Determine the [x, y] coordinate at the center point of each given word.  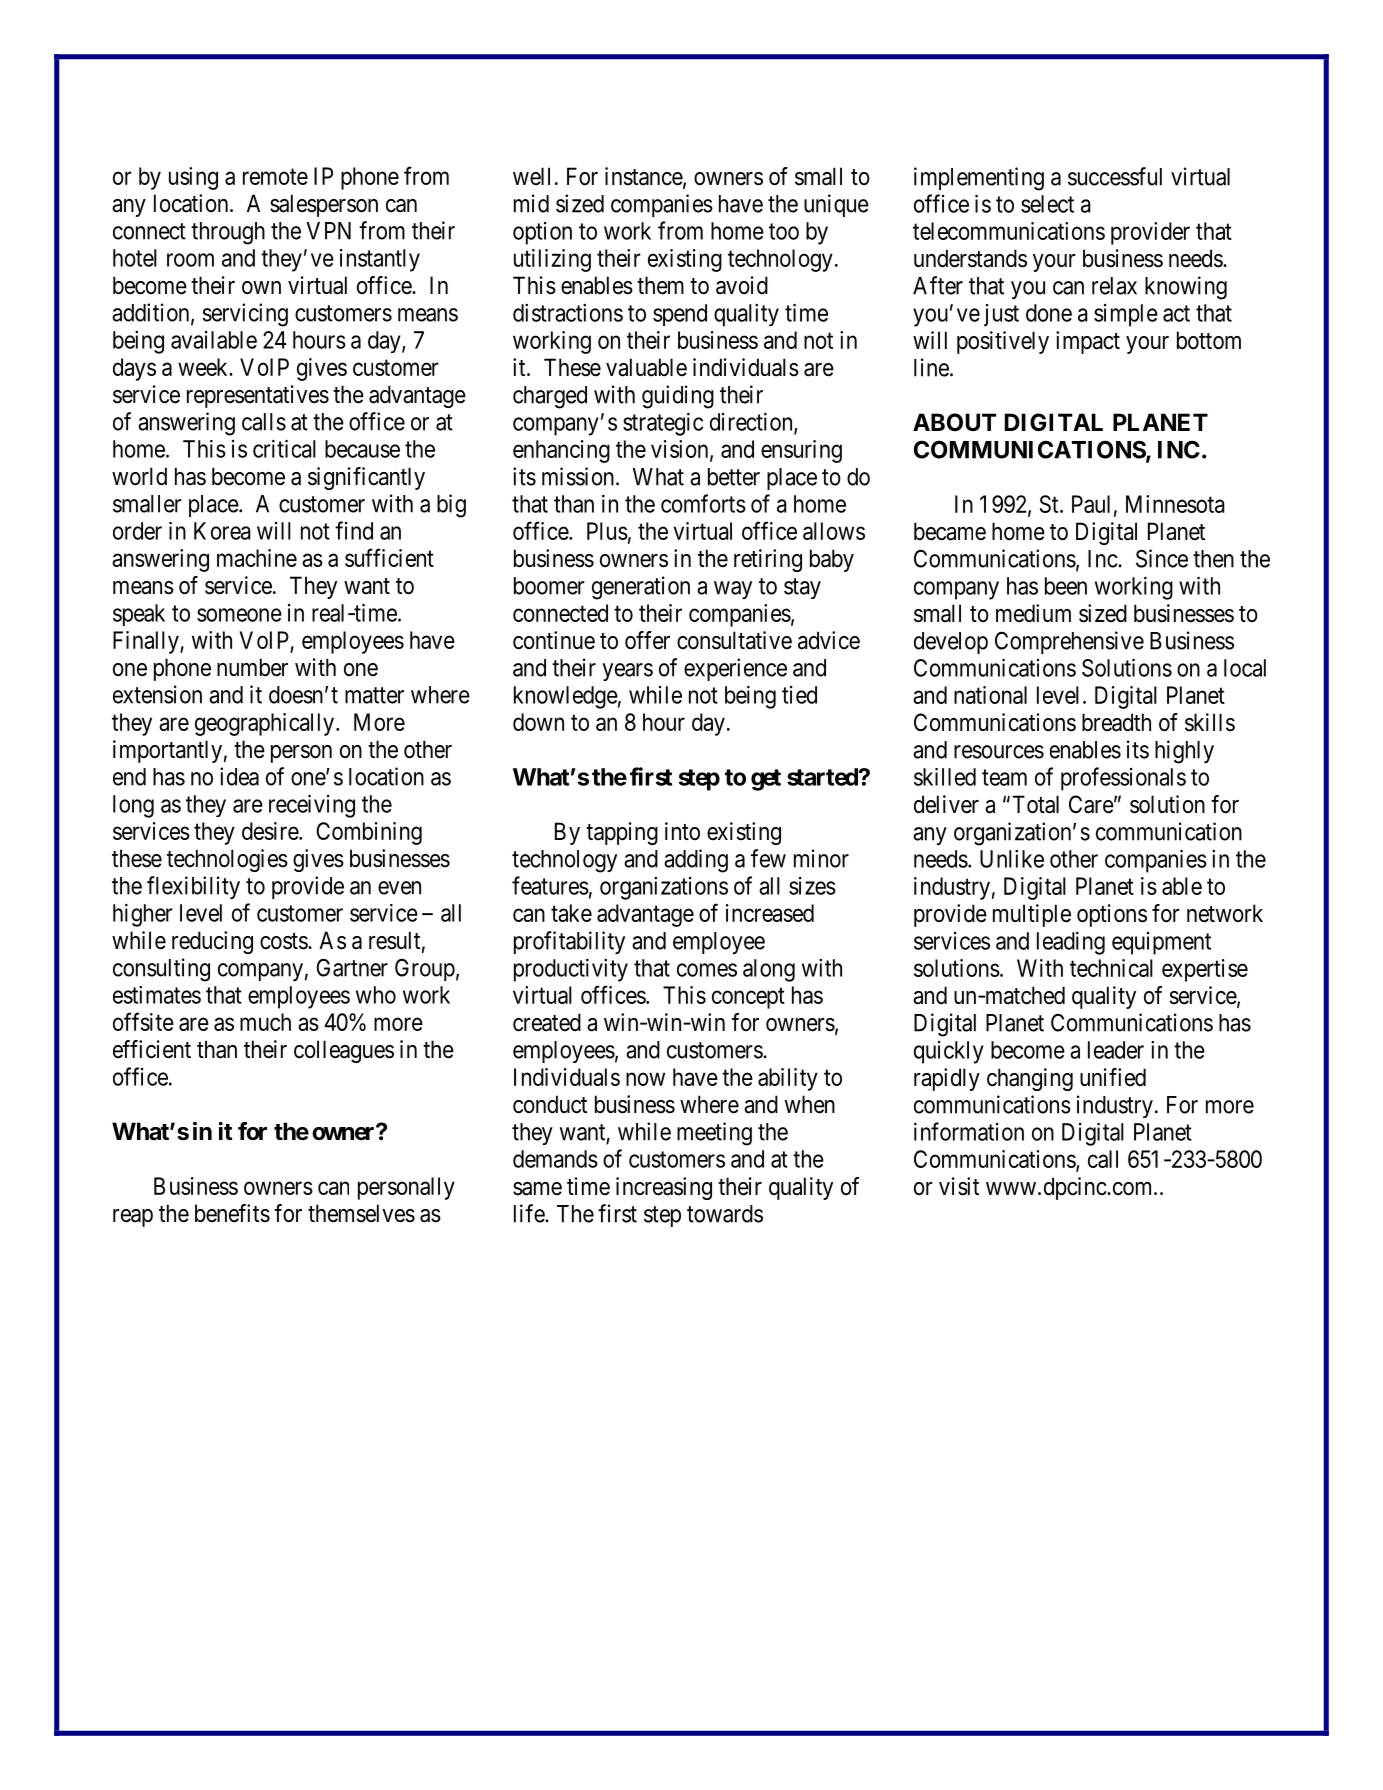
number [252, 667]
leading [1071, 943]
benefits [232, 1213]
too [784, 231]
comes [707, 970]
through [228, 233]
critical [284, 448]
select [1047, 204]
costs [284, 941]
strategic [663, 424]
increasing [664, 1188]
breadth [1116, 722]
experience [735, 669]
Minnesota [1175, 504]
